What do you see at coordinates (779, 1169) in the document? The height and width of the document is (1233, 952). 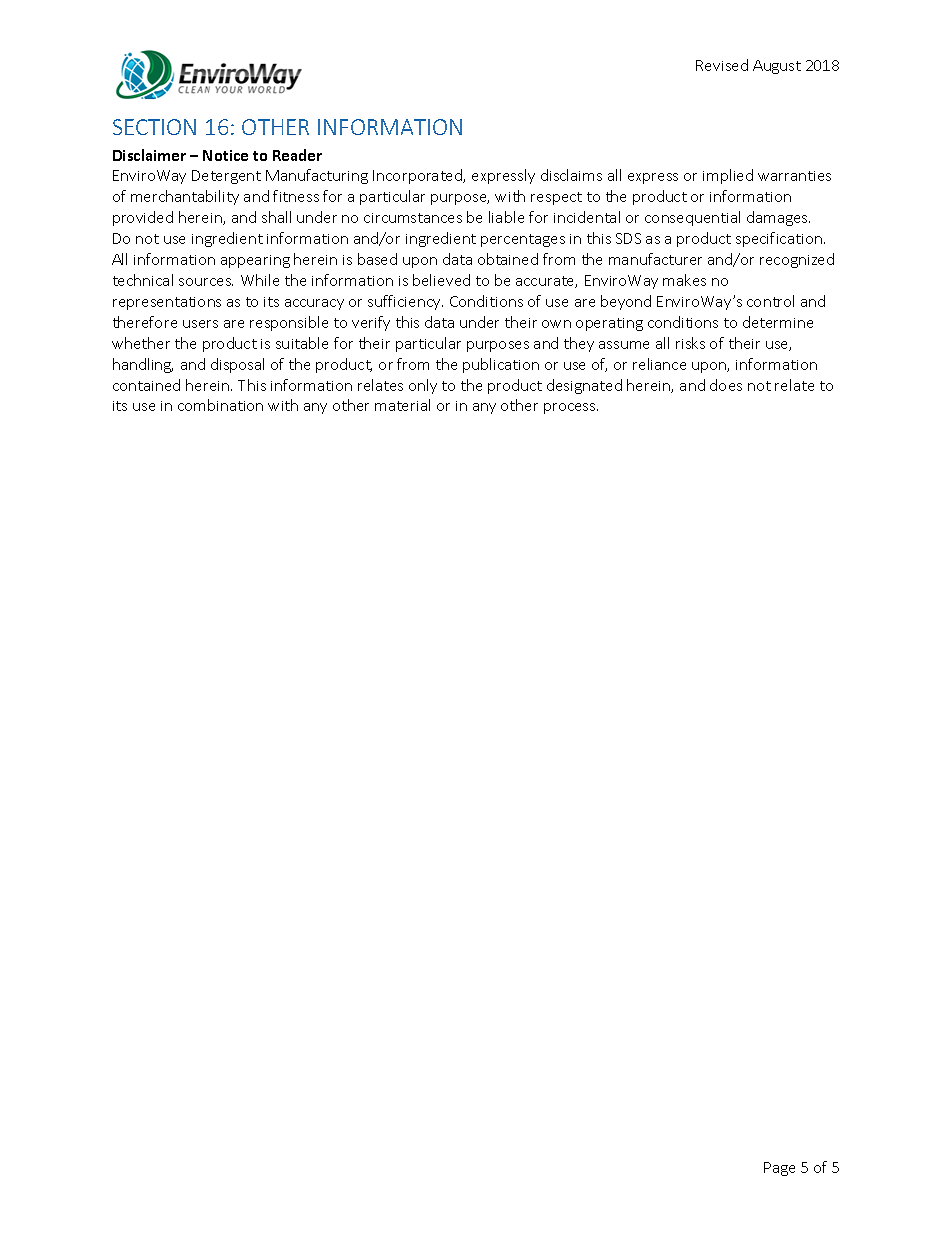 I see `Page` at bounding box center [779, 1169].
